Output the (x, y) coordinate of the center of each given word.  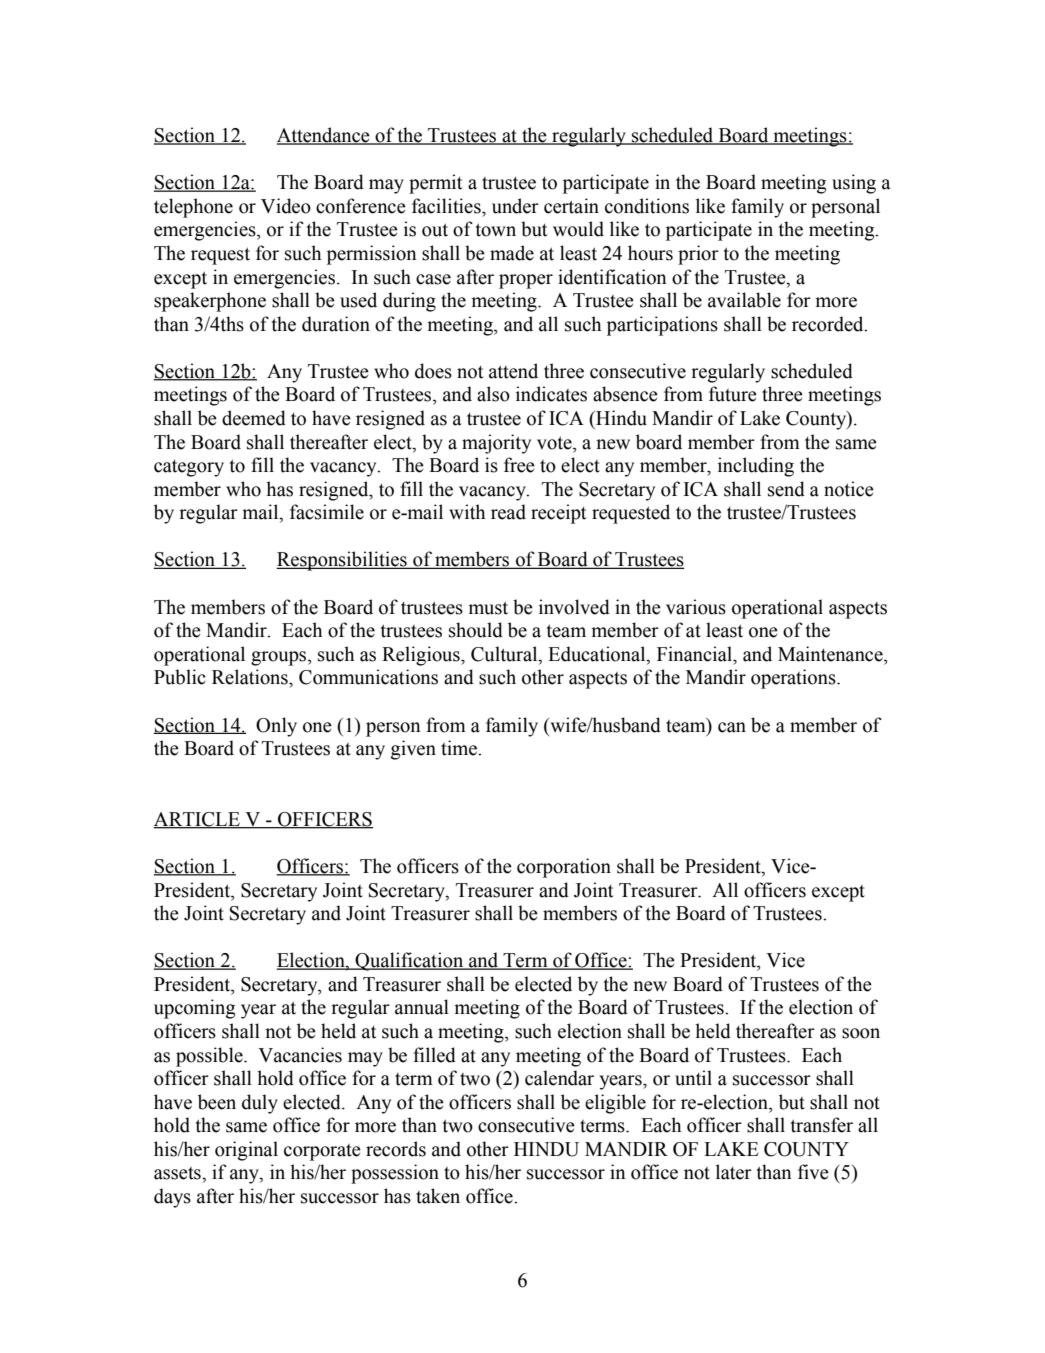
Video (286, 206)
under (515, 206)
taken (438, 1196)
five (813, 1172)
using (854, 184)
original (246, 1151)
